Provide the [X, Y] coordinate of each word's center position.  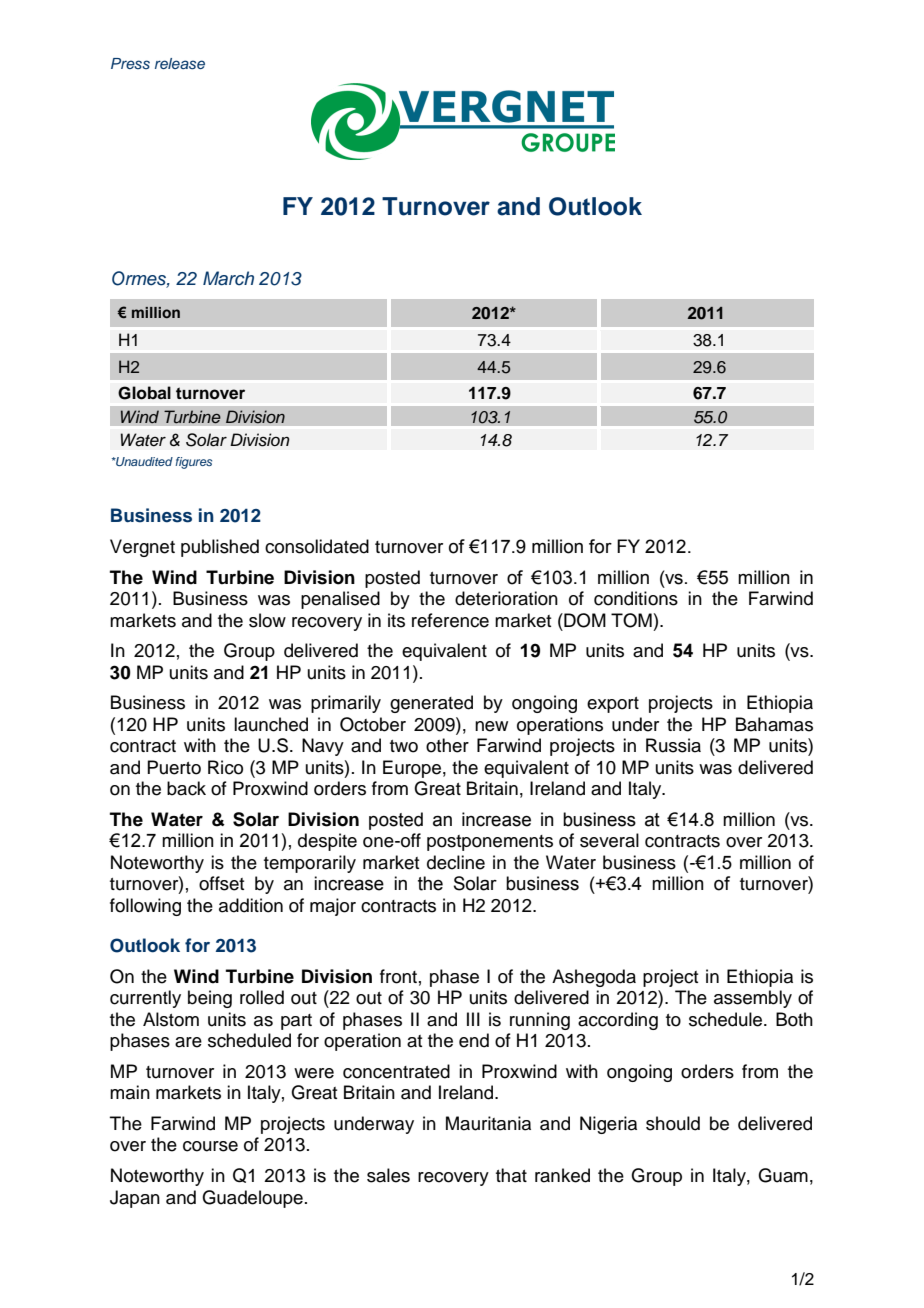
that [511, 1175]
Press [130, 63]
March [228, 278]
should [673, 1123]
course [210, 1146]
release [180, 63]
